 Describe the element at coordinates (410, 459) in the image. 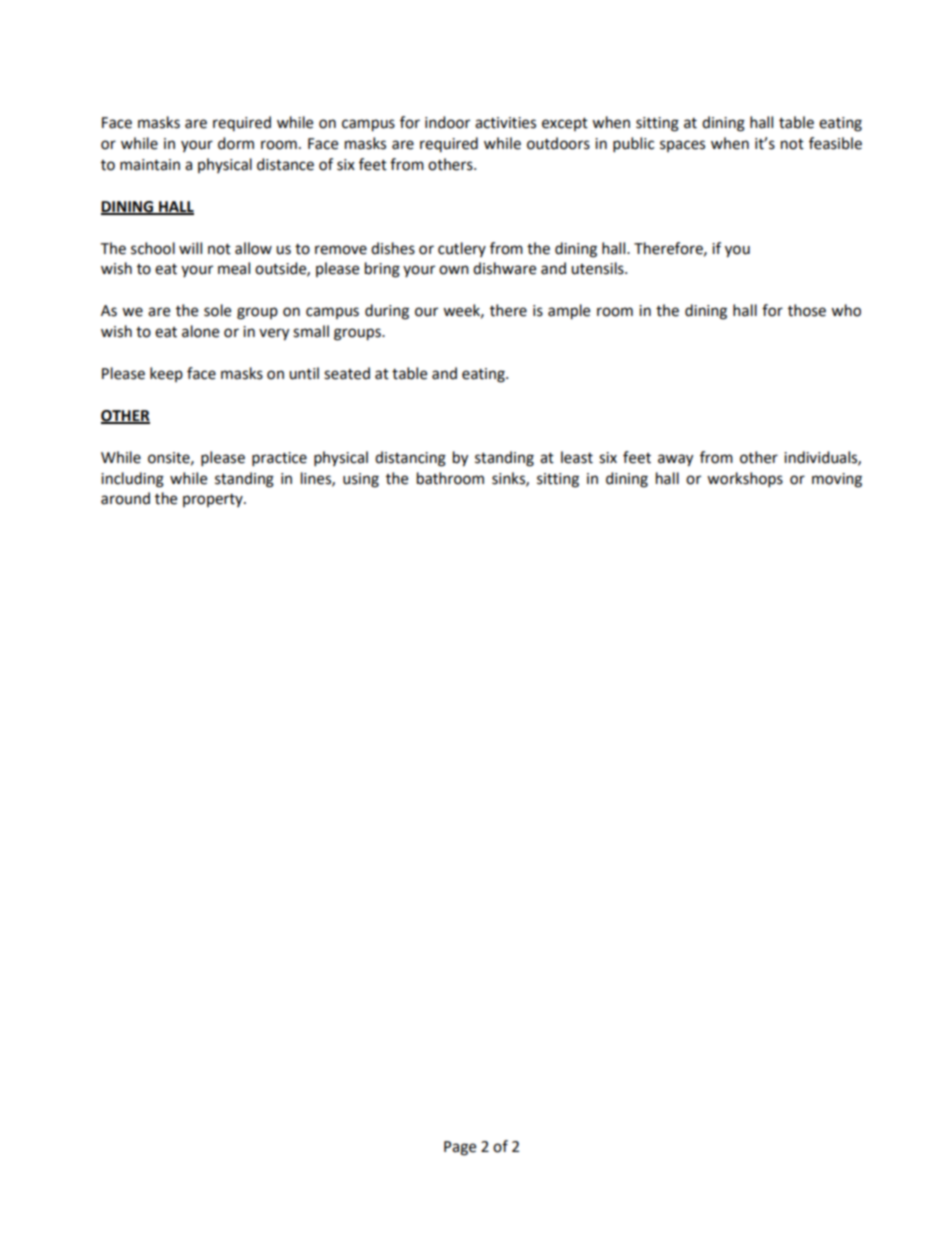

I see `distancing` at that location.
